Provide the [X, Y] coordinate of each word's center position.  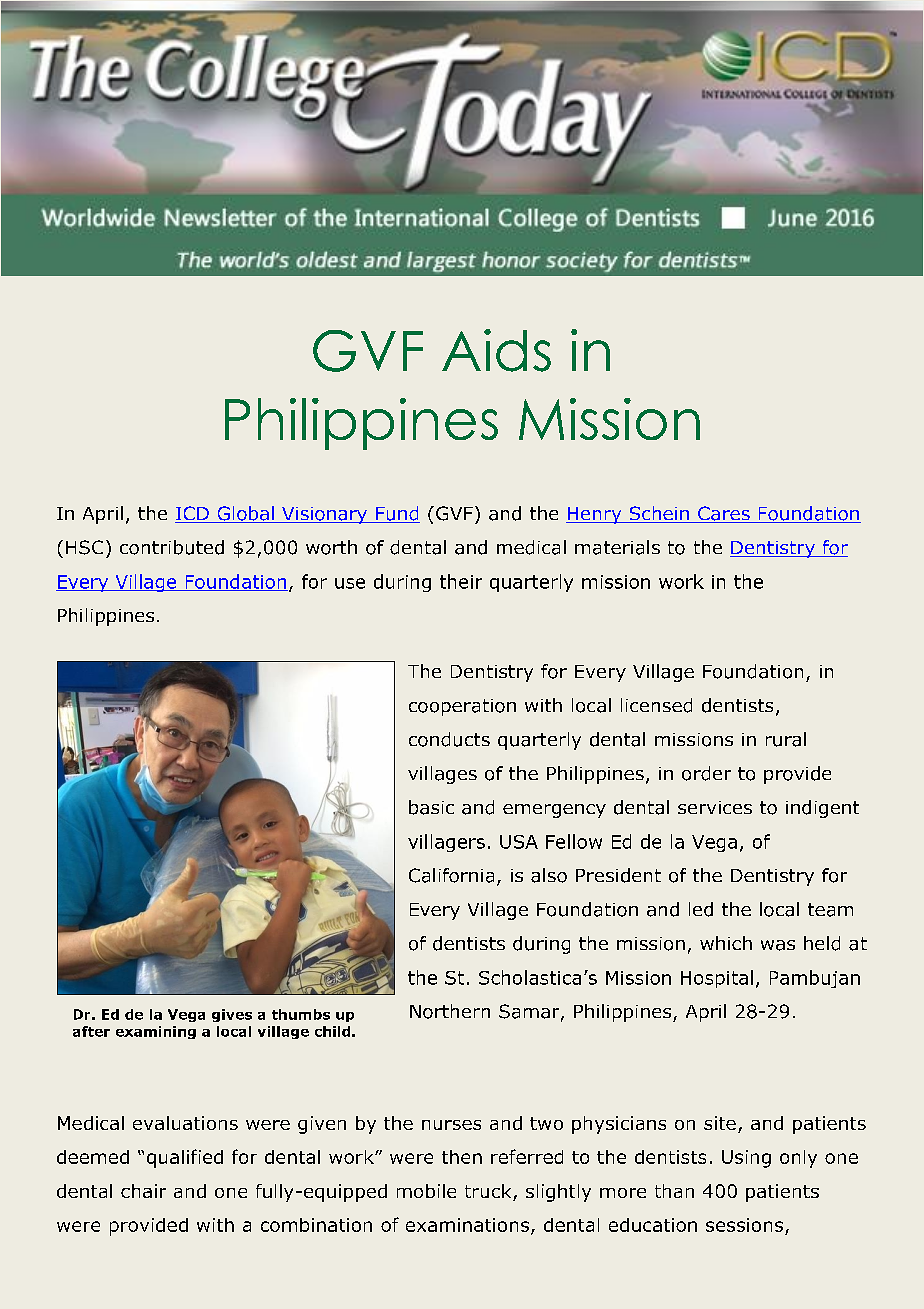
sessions [744, 1225]
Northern [450, 1011]
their [461, 581]
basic [431, 807]
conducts [449, 739]
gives [232, 1015]
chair [143, 1191]
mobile [426, 1191]
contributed [172, 547]
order [706, 773]
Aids [496, 350]
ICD [193, 514]
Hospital [717, 979]
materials [617, 547]
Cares [724, 514]
